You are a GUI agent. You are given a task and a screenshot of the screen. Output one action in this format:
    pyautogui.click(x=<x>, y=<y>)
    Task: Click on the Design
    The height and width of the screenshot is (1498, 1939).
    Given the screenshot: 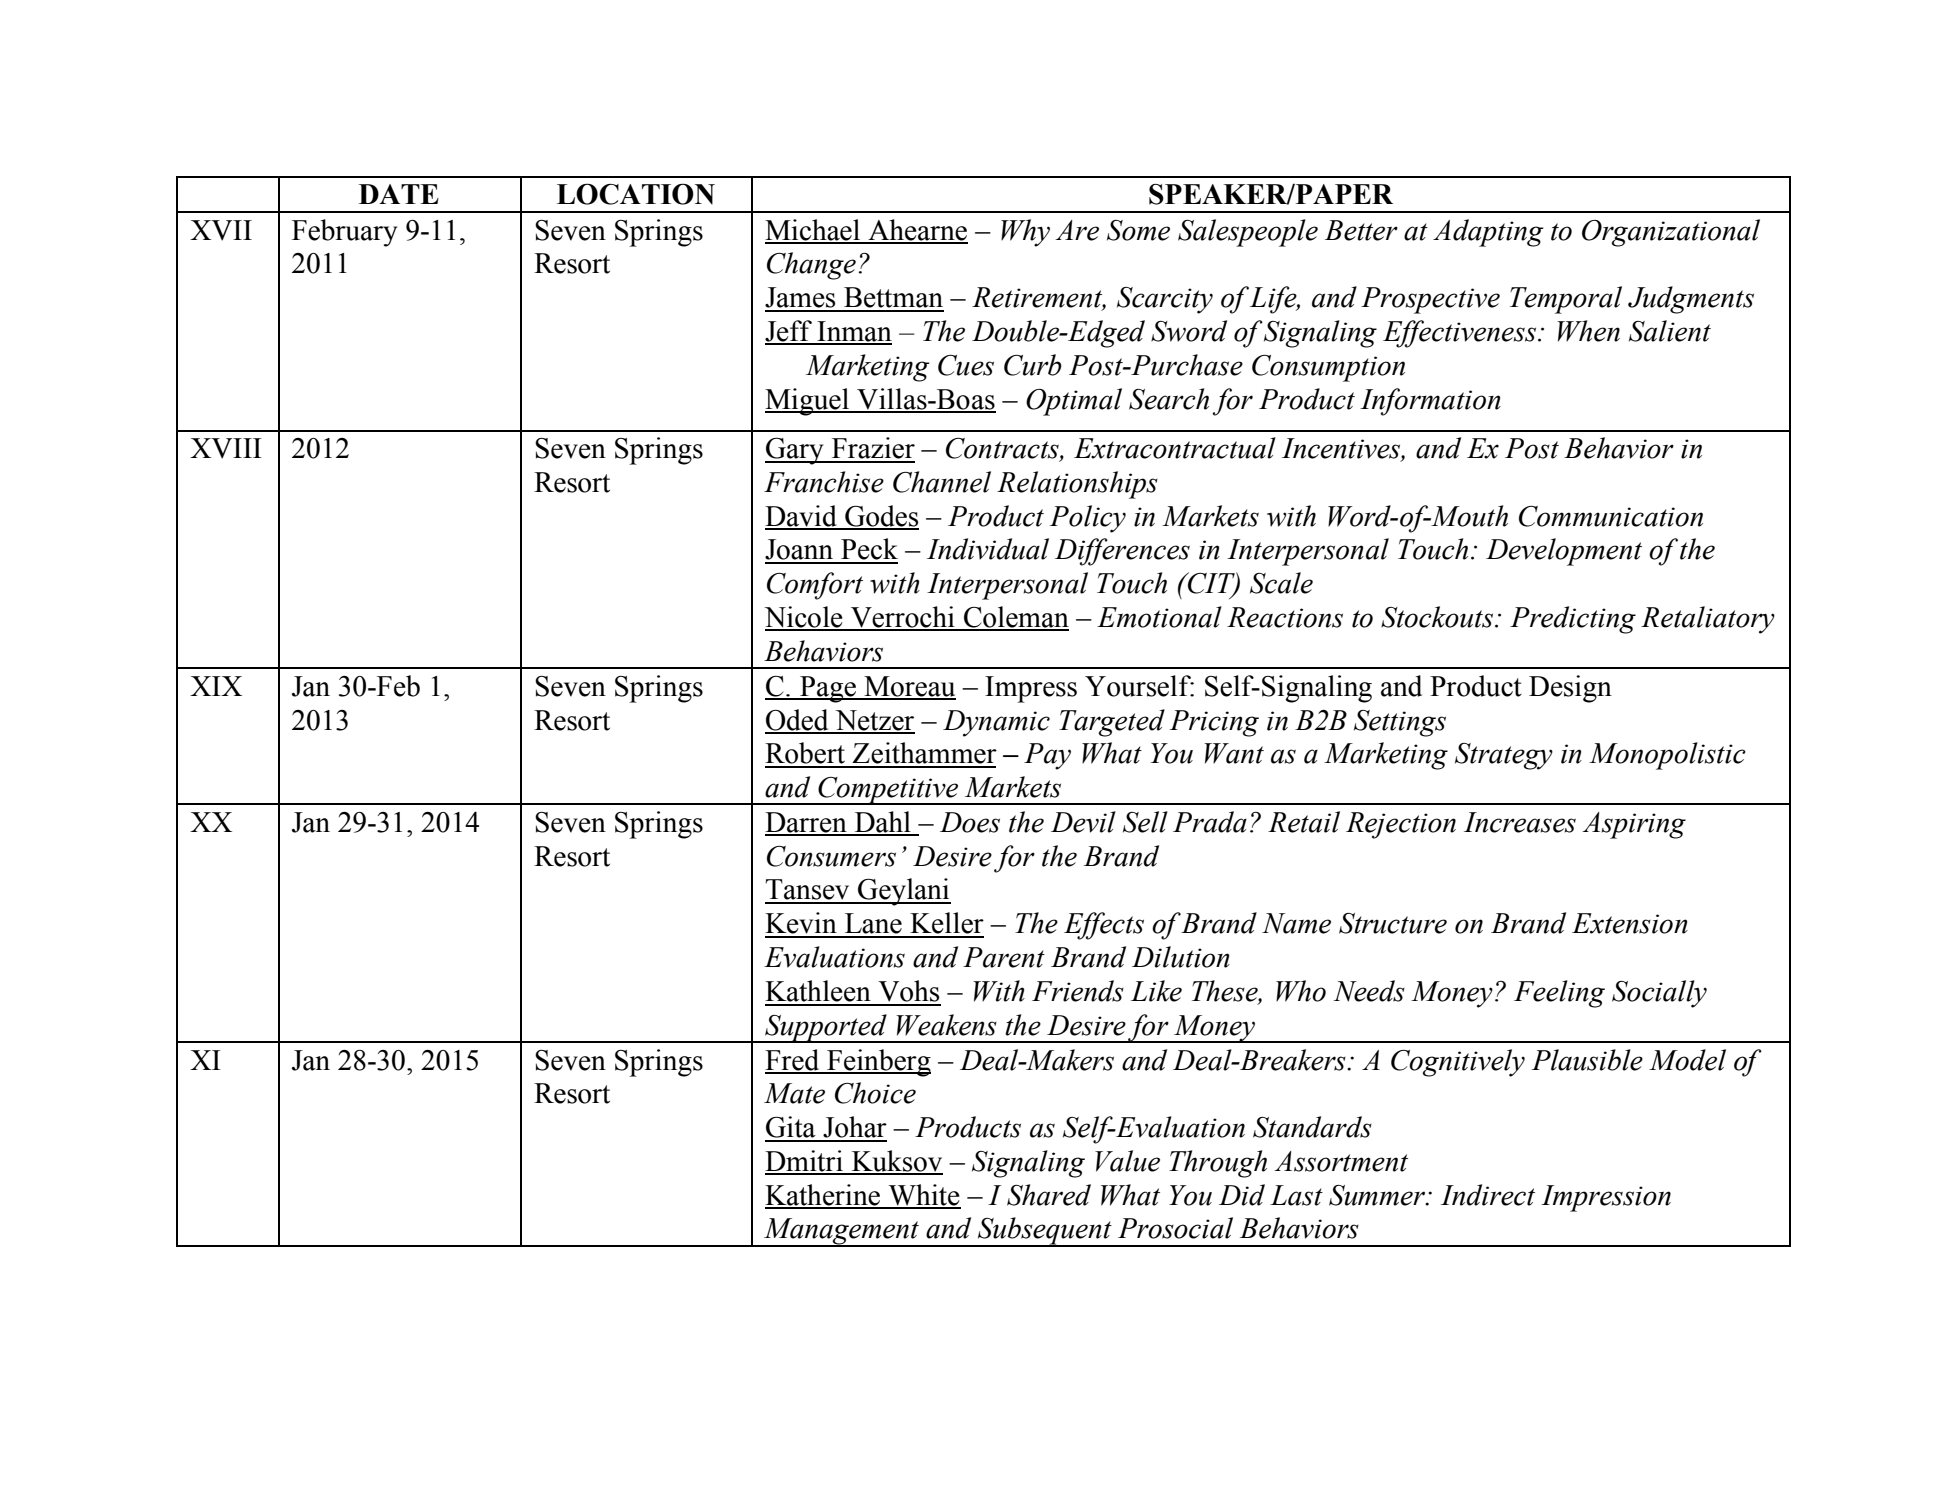 What is the action you would take?
    pyautogui.click(x=1570, y=689)
